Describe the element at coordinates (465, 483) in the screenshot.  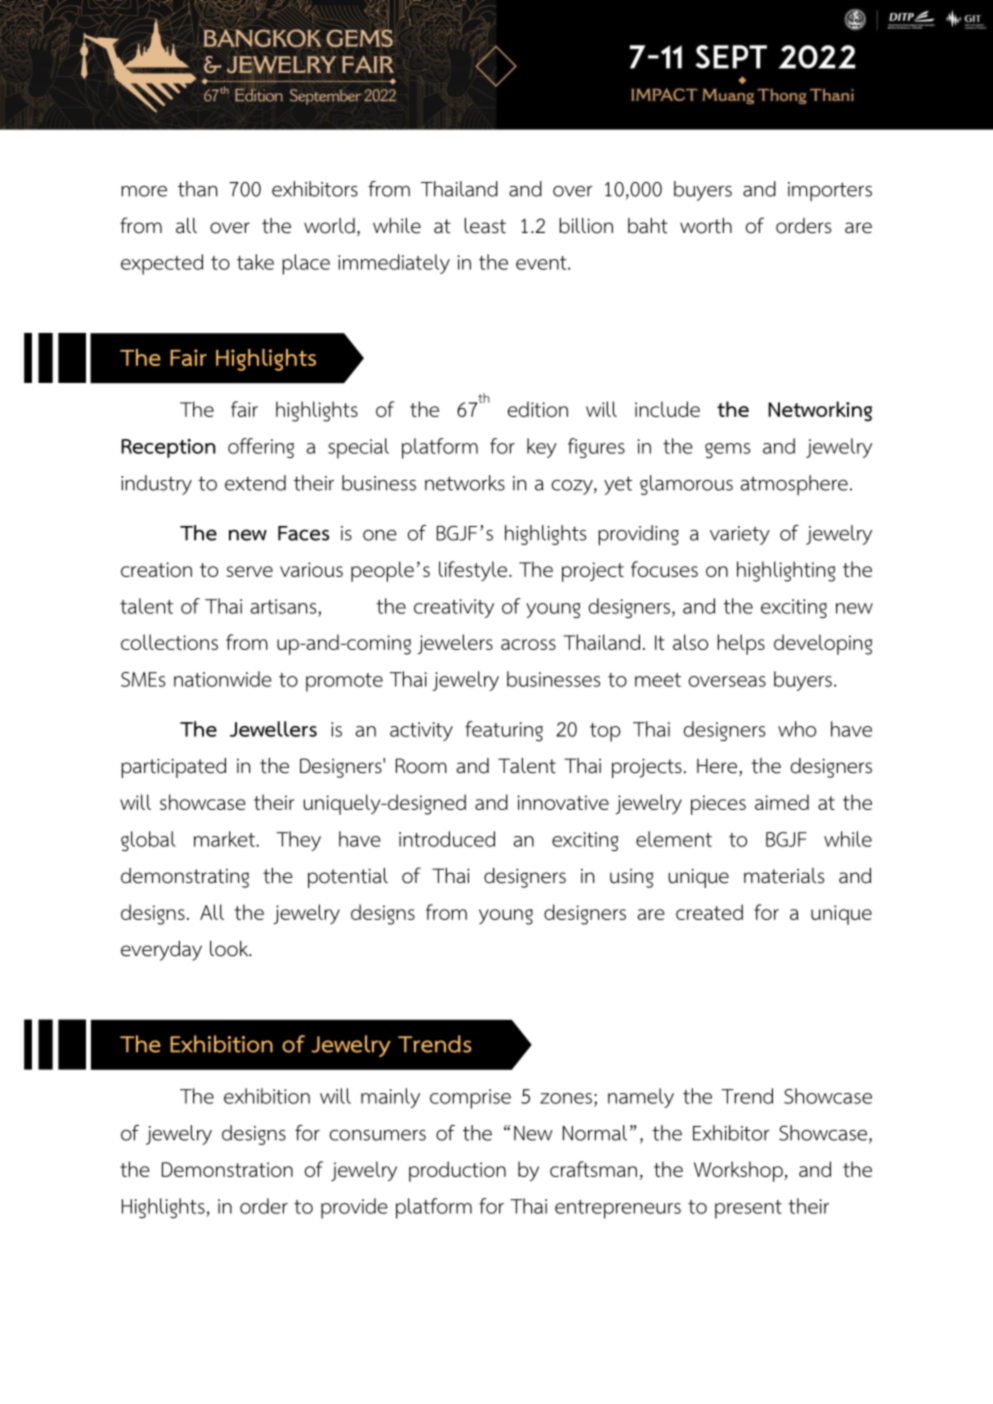
I see `networks` at that location.
